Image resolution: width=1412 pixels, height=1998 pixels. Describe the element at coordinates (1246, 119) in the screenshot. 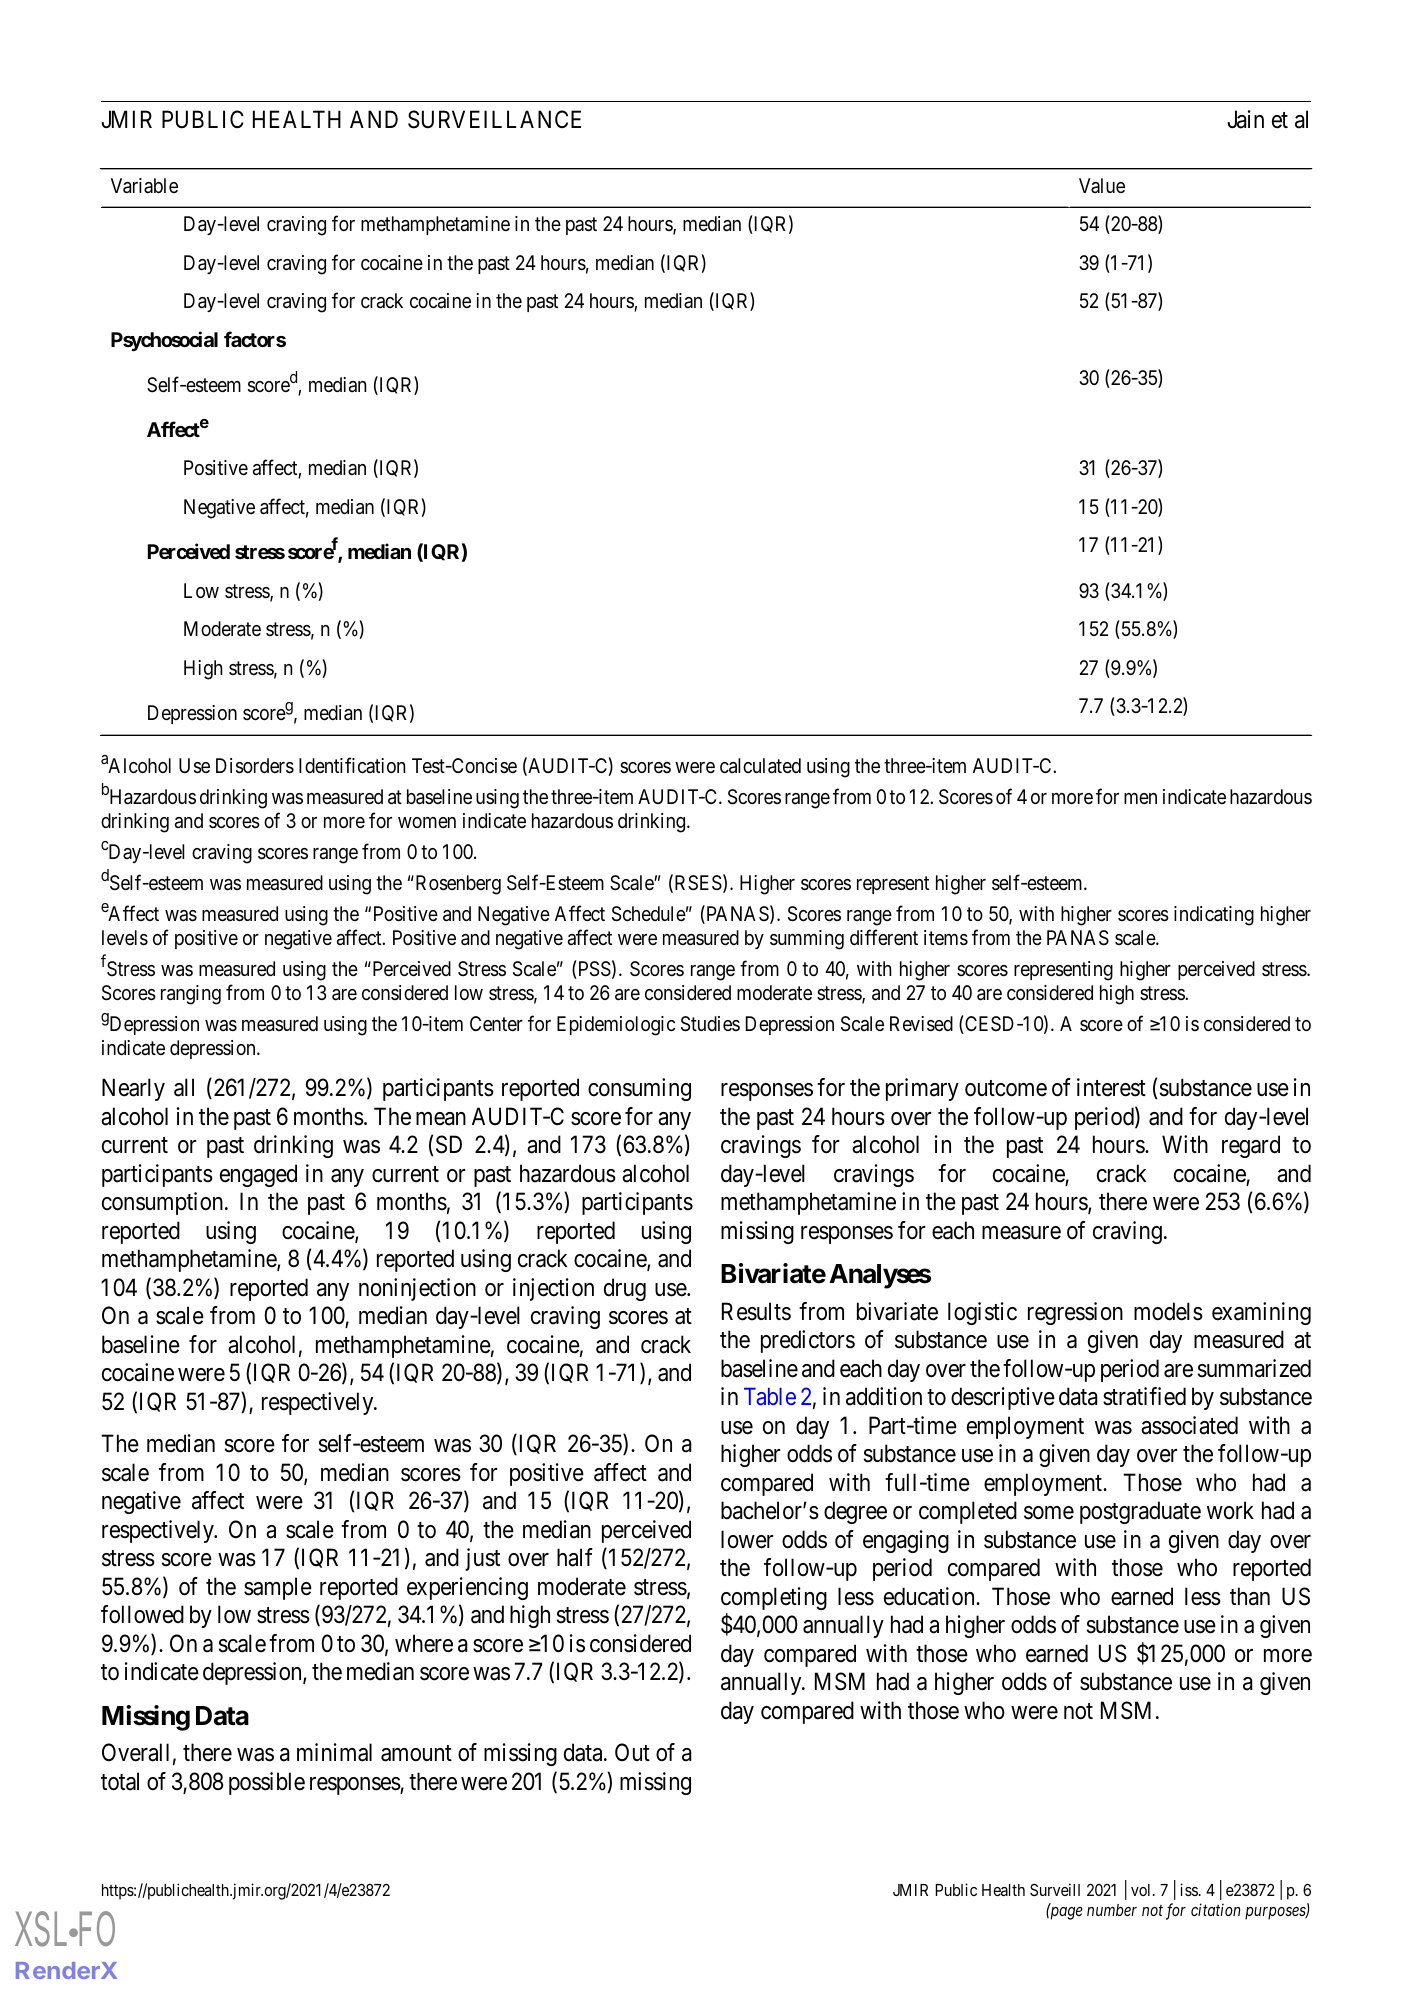

I see `Jain` at that location.
